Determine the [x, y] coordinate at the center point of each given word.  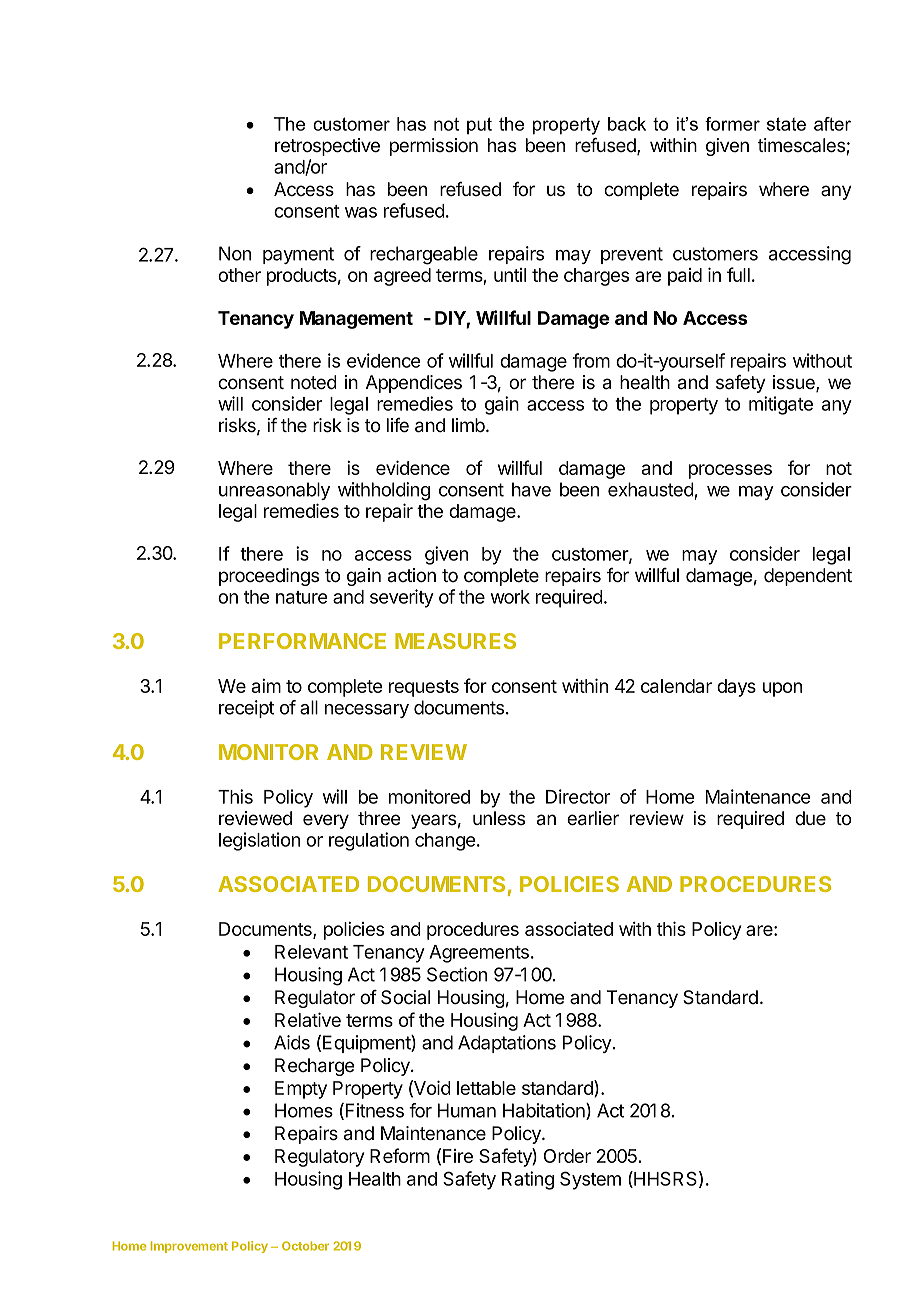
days [736, 688]
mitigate [781, 405]
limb [469, 425]
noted [314, 382]
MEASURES [455, 641]
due [810, 818]
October [305, 1246]
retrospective [327, 147]
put [479, 125]
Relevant [311, 952]
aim [266, 686]
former [732, 124]
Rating [528, 1180]
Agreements [479, 954]
